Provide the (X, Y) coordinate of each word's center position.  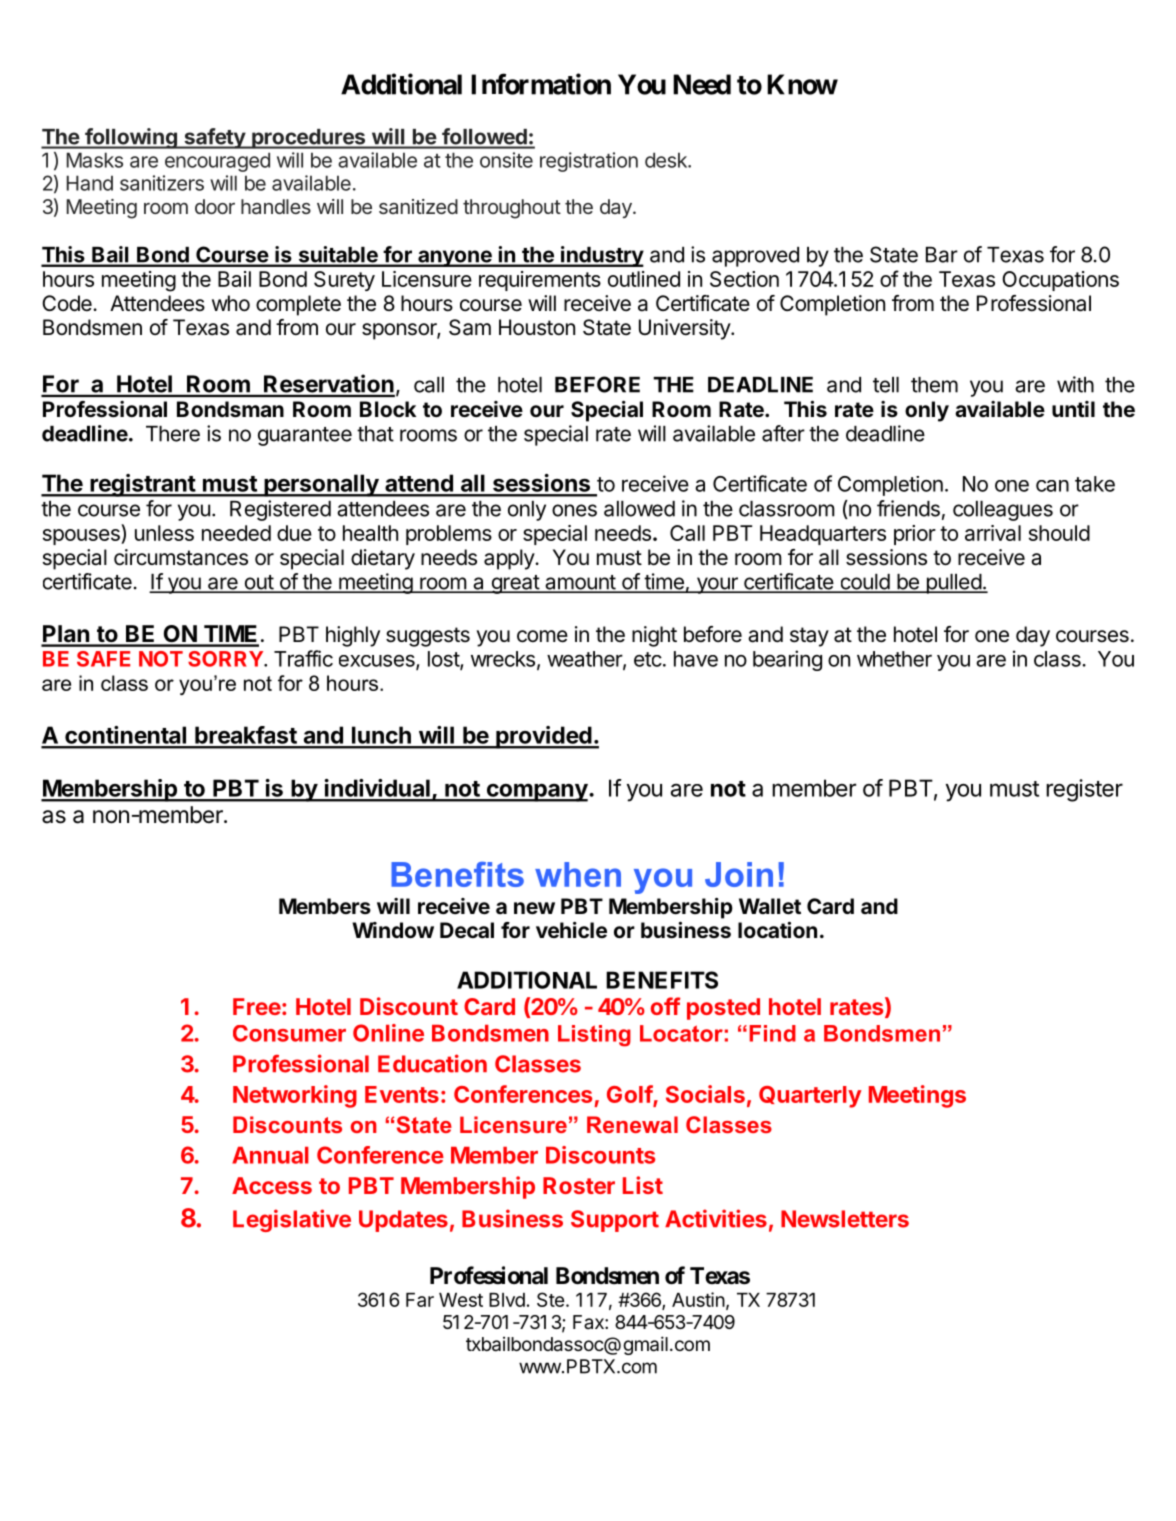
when (578, 874)
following (131, 138)
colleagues (1003, 511)
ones (574, 510)
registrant (142, 485)
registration (589, 162)
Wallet (770, 906)
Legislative (292, 1220)
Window (393, 930)
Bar (942, 255)
